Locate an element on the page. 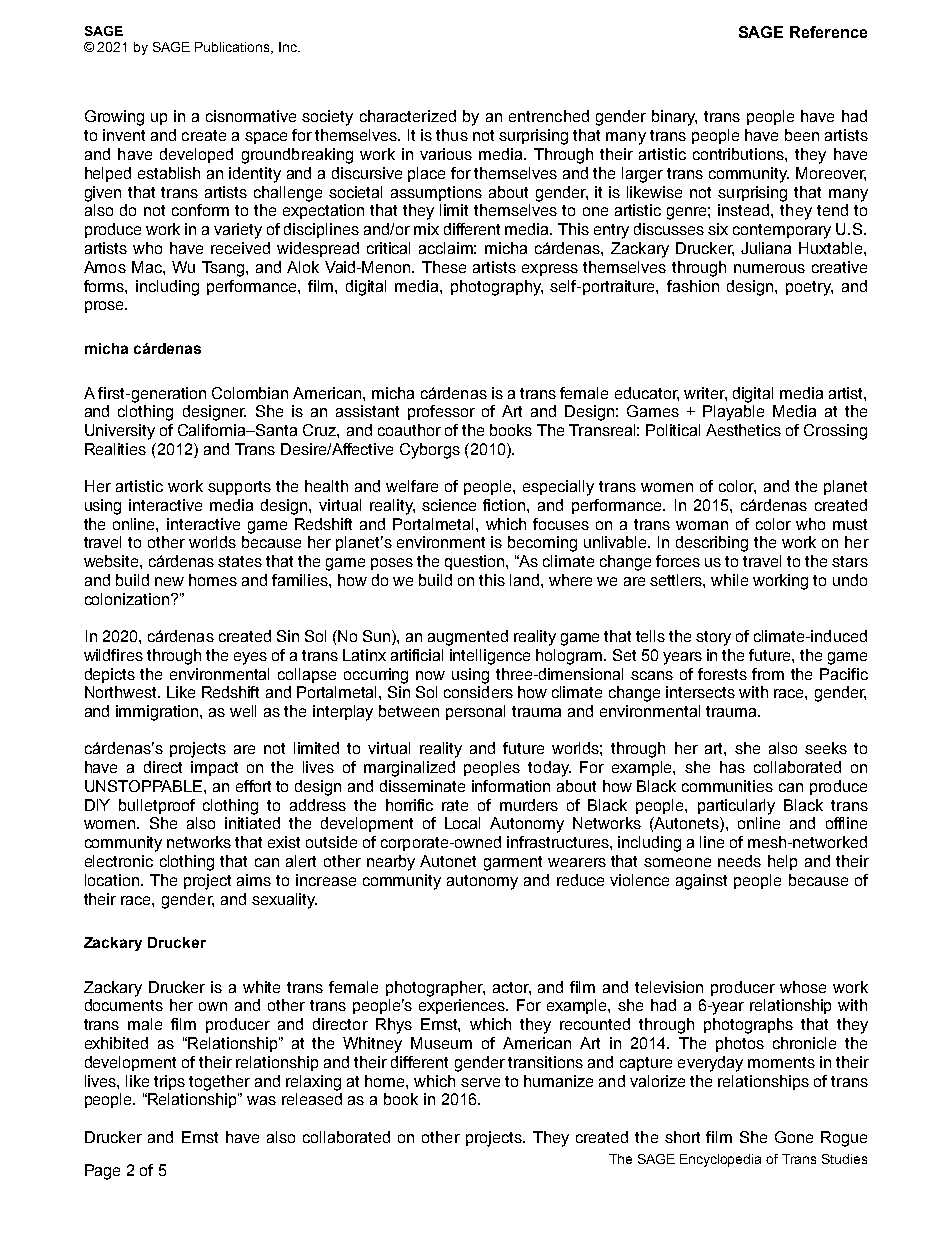 This page has width=952, height=1233. has is located at coordinates (732, 767).
